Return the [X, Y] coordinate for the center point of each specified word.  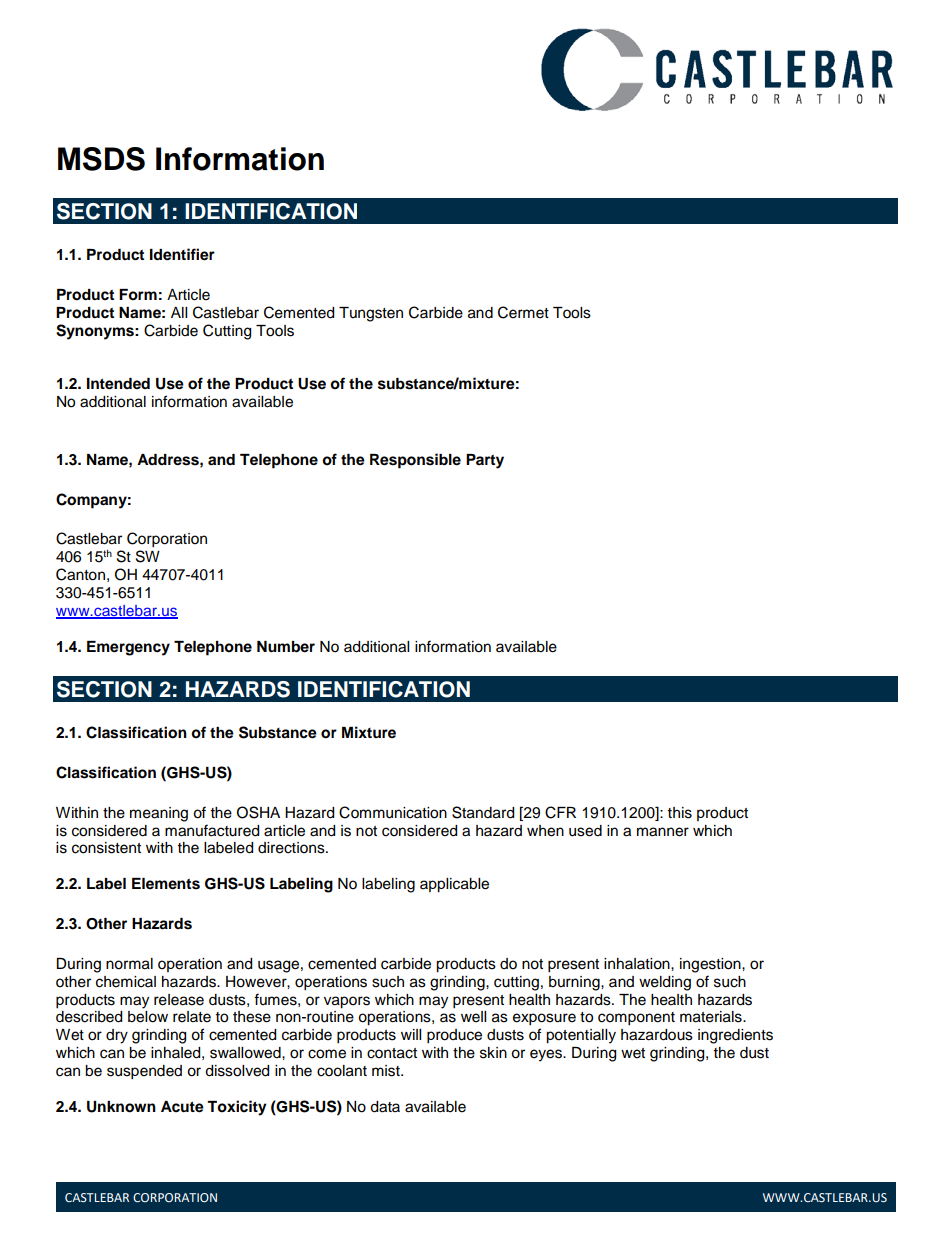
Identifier [182, 254]
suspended [144, 1072]
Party [485, 461]
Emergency [128, 648]
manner [663, 832]
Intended [118, 384]
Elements [166, 884]
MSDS [101, 159]
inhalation [638, 964]
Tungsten [371, 314]
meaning [159, 814]
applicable [454, 885]
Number [286, 647]
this [680, 813]
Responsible [415, 461]
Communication [393, 812]
